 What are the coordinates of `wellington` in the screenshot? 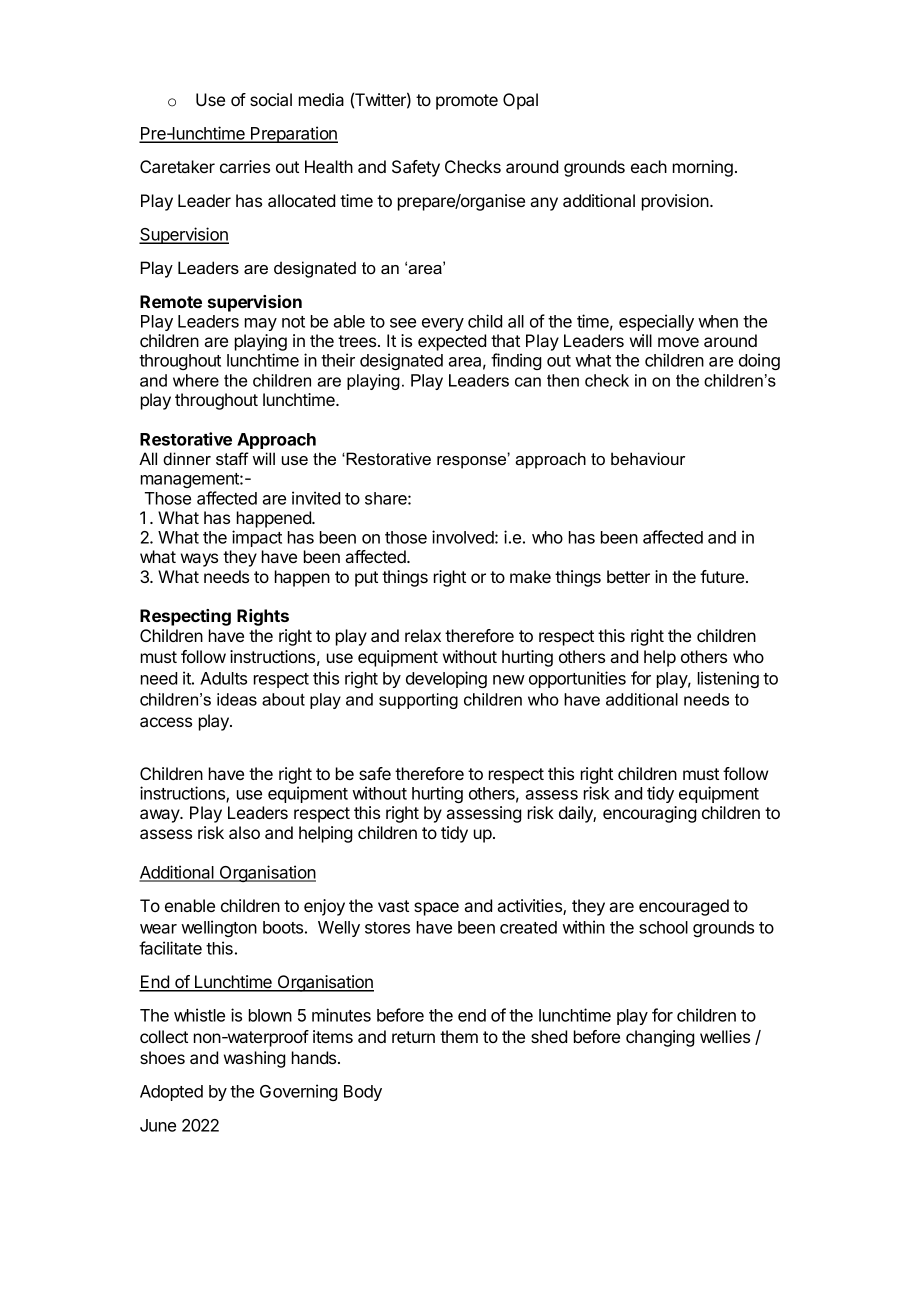 It's located at (219, 928).
